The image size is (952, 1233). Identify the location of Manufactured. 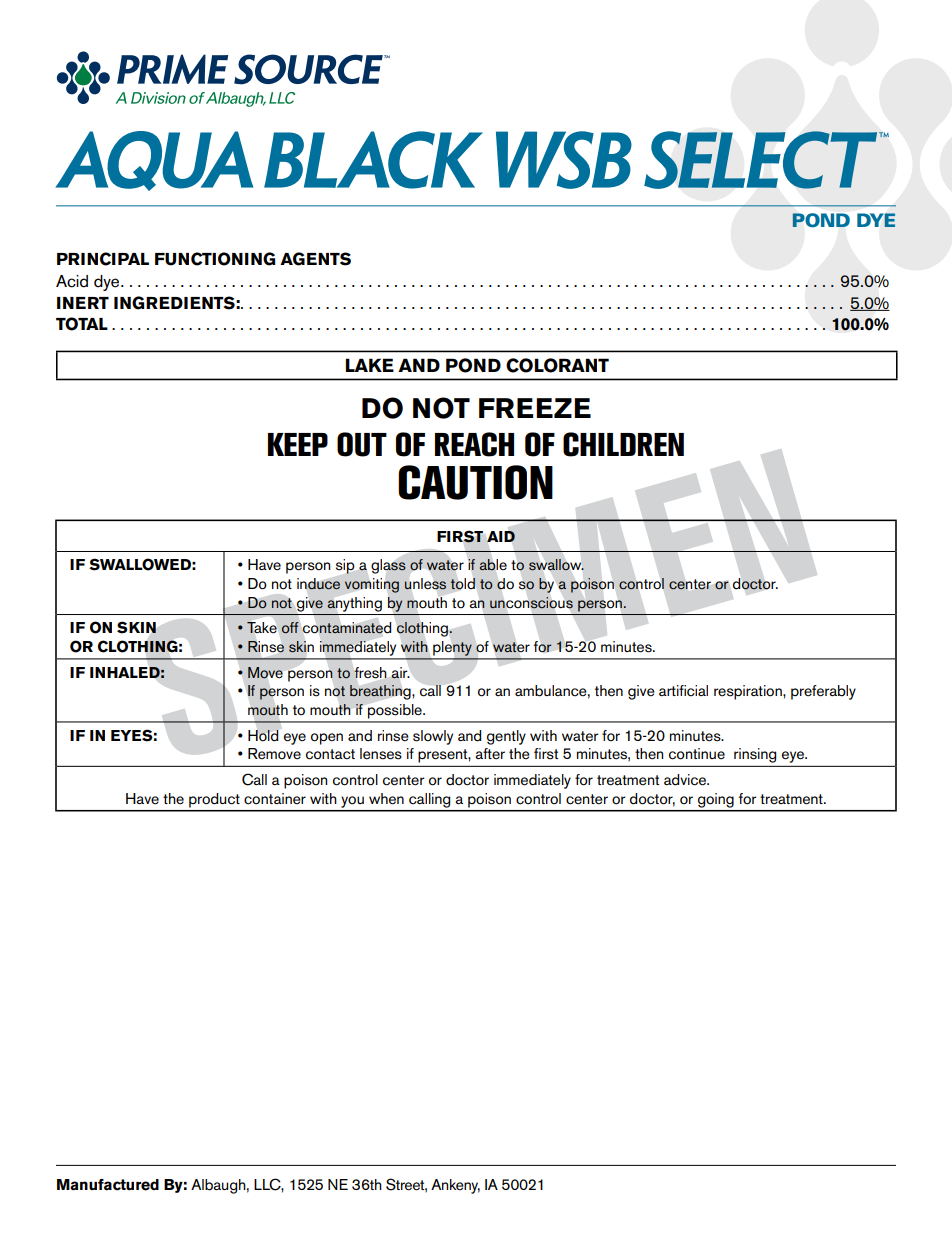
(108, 1185).
